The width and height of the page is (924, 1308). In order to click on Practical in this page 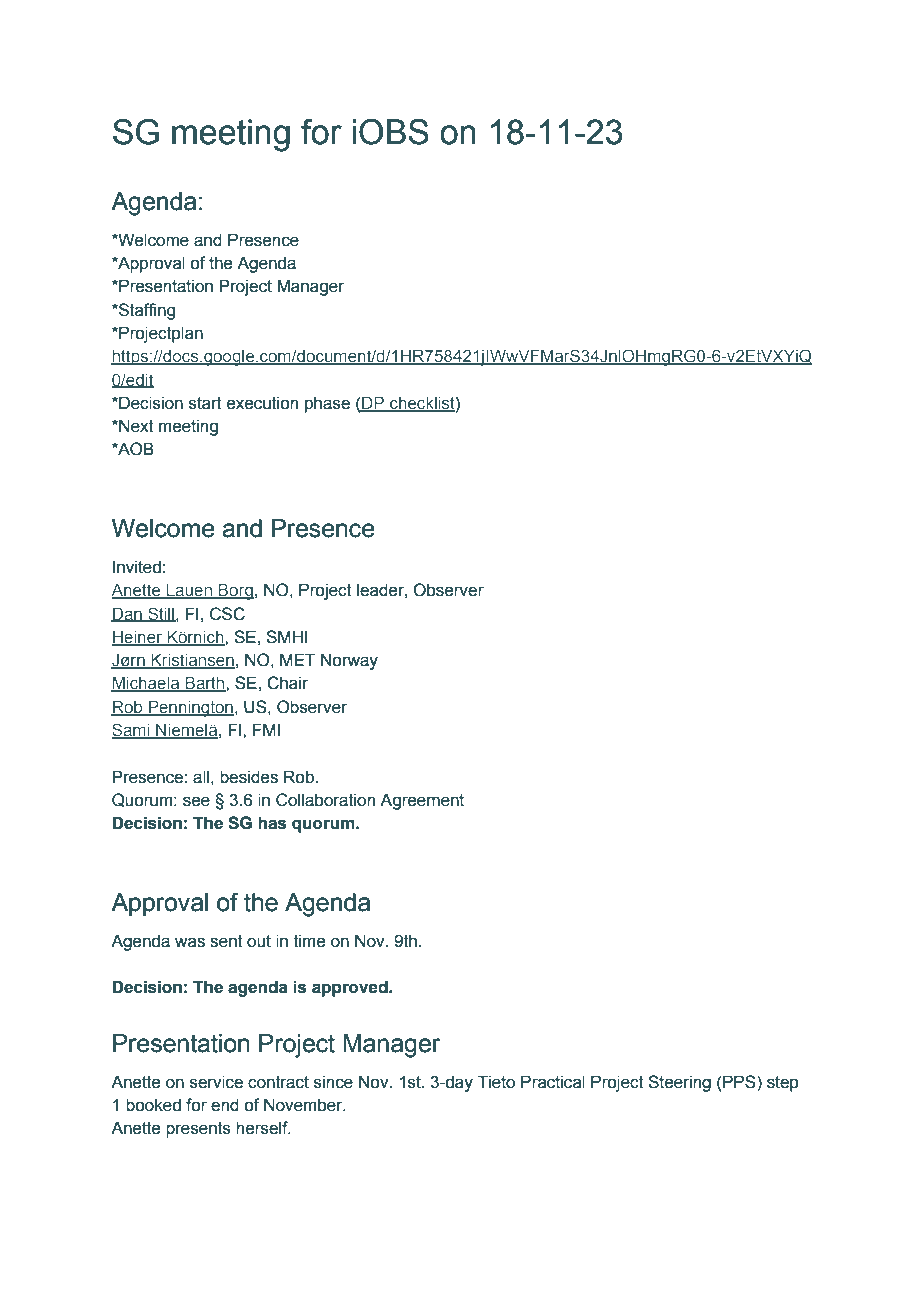, I will do `click(553, 1082)`.
